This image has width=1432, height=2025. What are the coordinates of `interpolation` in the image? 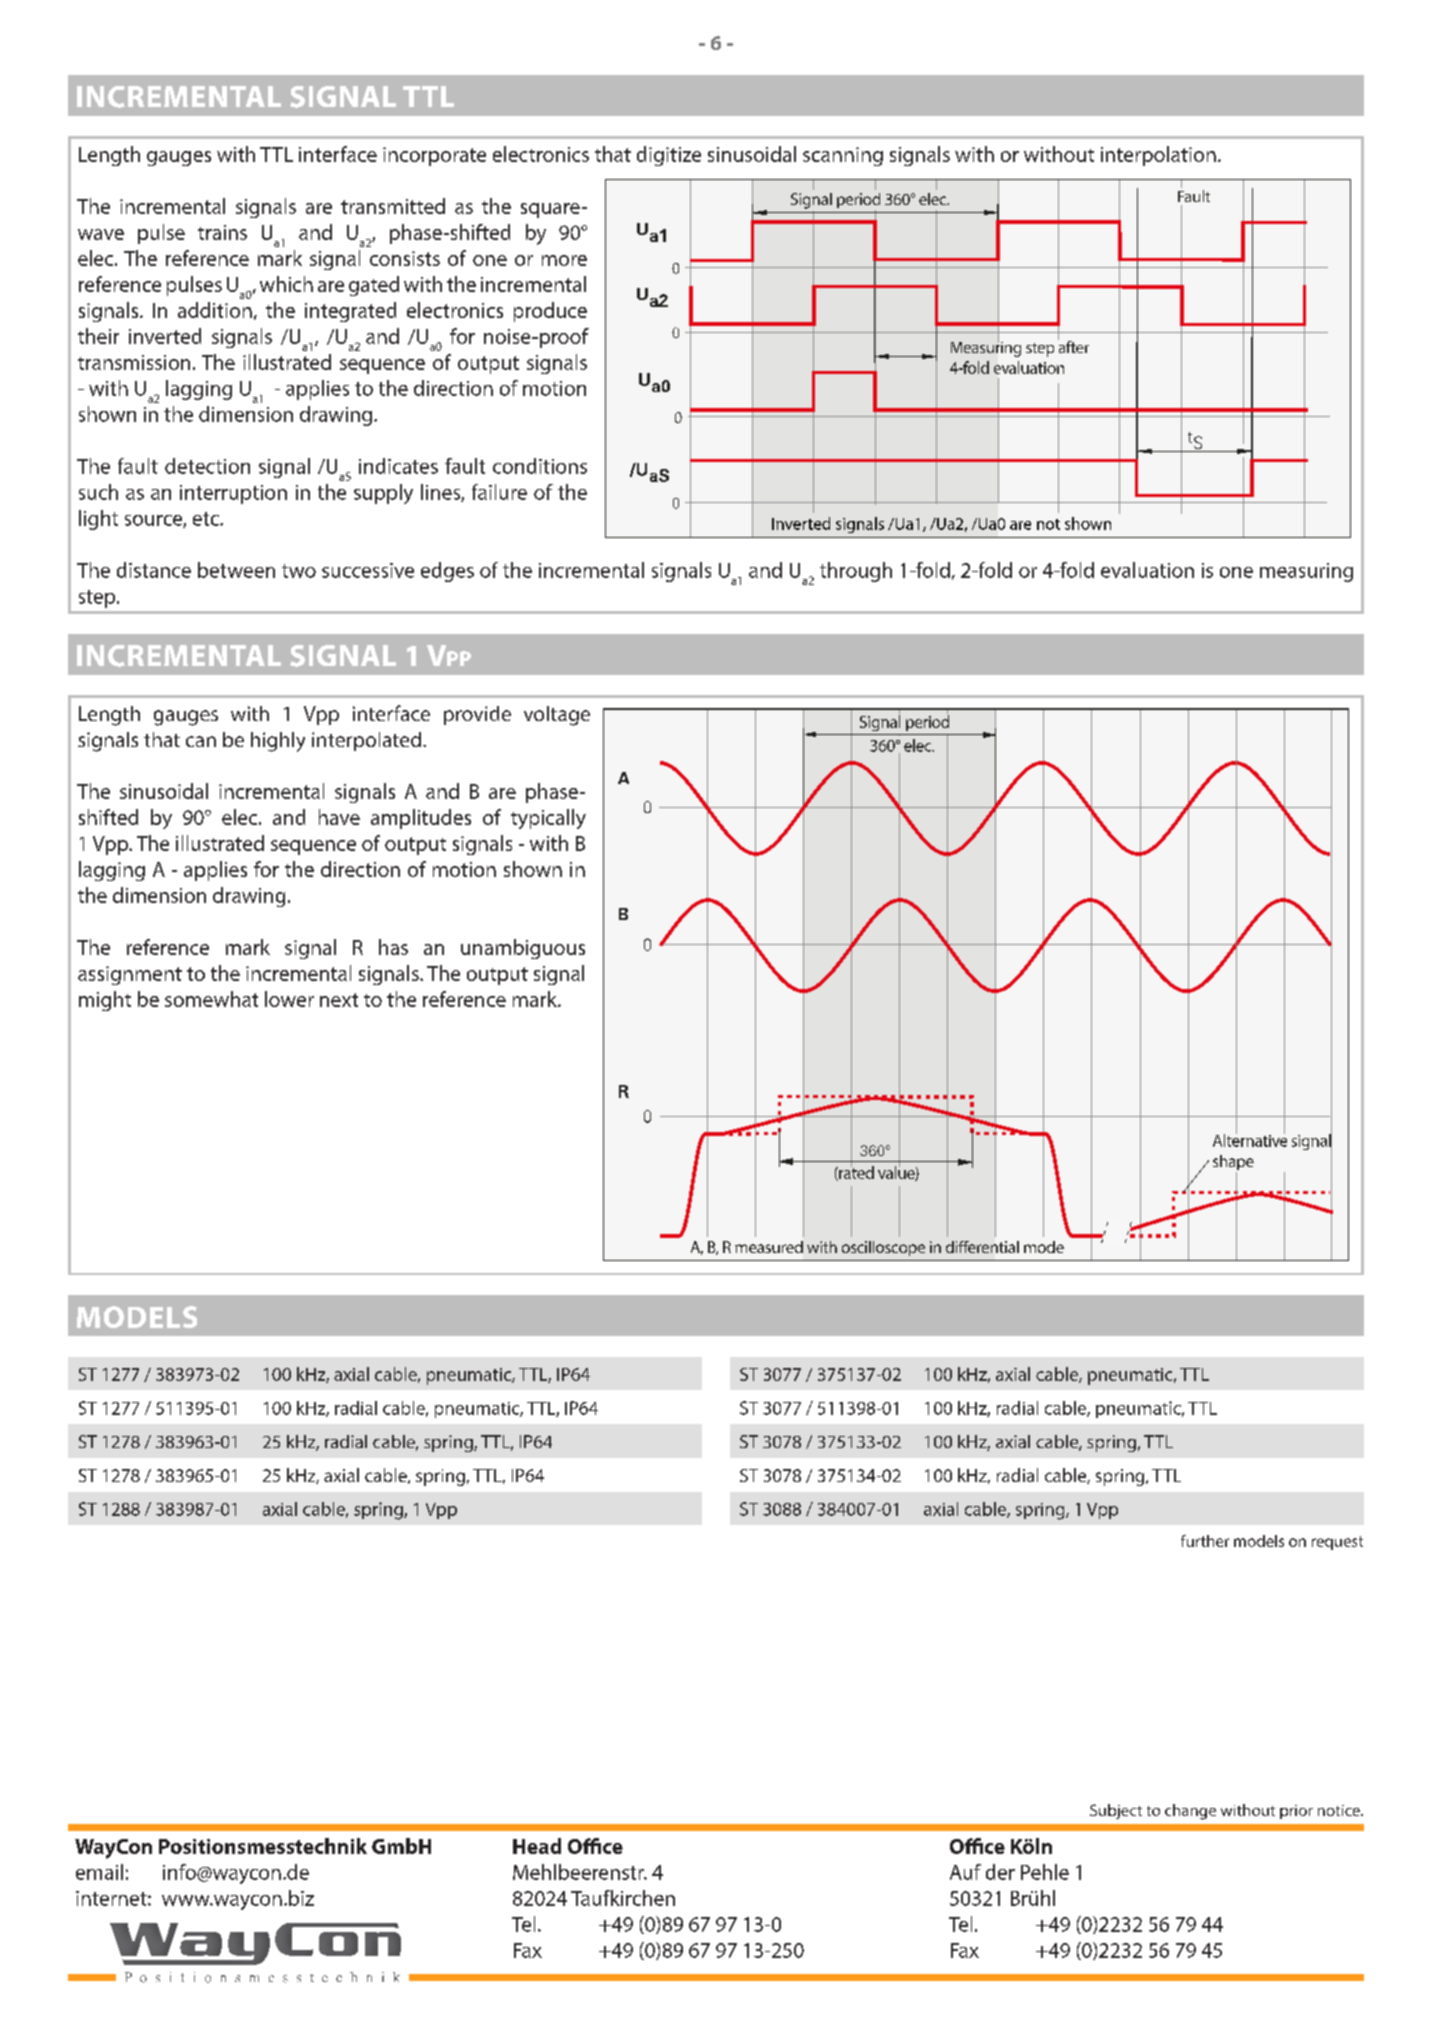 It's located at (1158, 156).
